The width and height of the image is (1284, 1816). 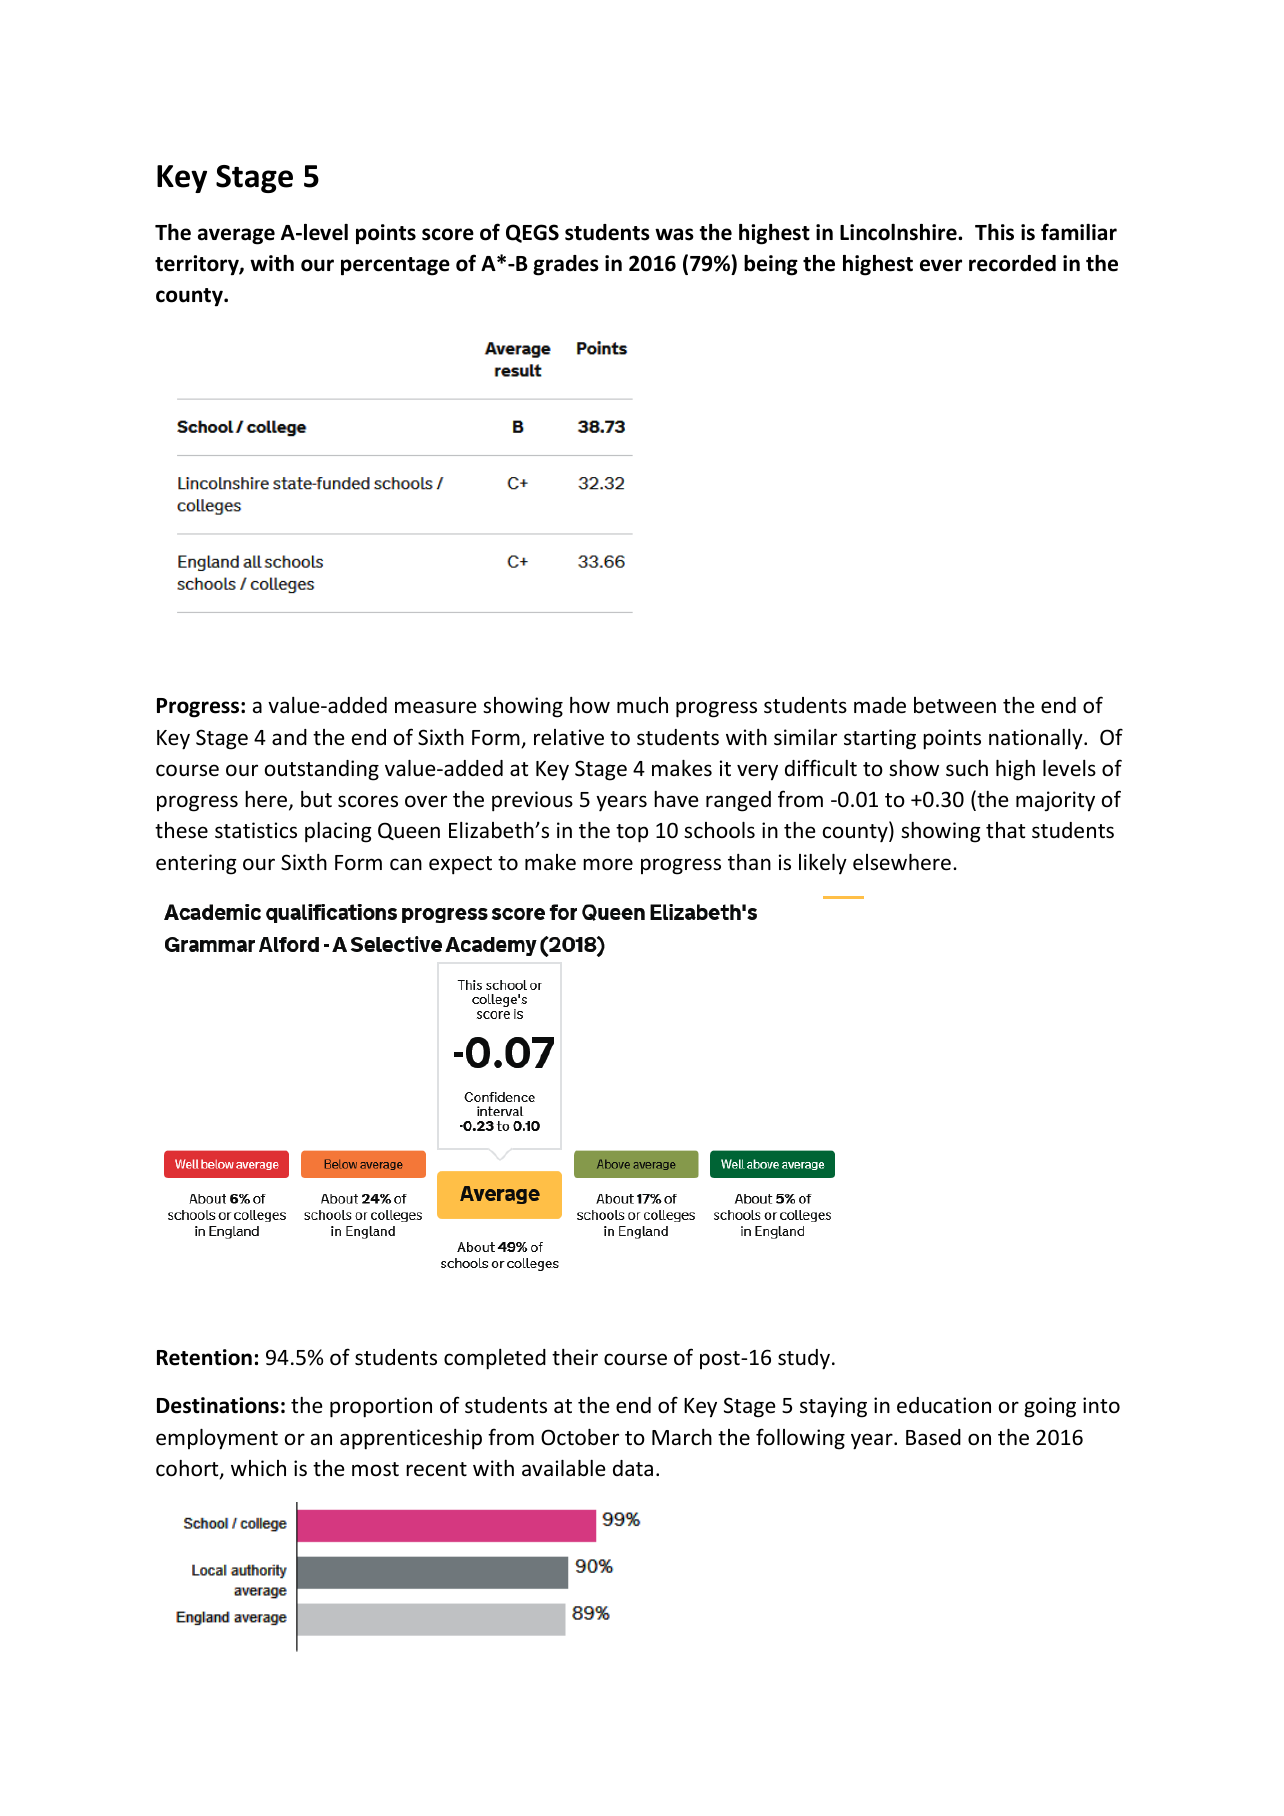 I want to click on was, so click(x=674, y=234).
